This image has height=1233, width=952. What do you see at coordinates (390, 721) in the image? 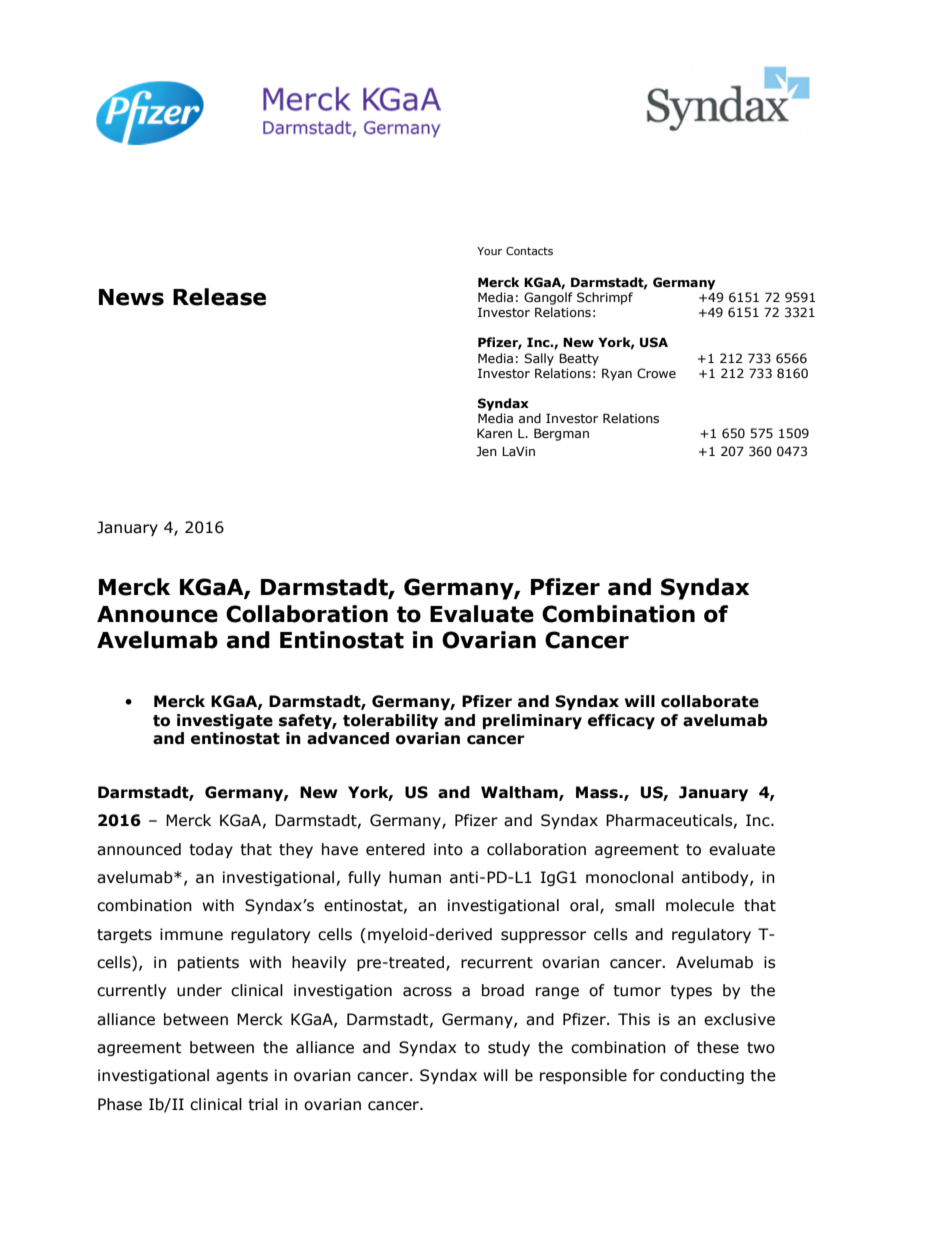
I see `tolerability` at bounding box center [390, 721].
